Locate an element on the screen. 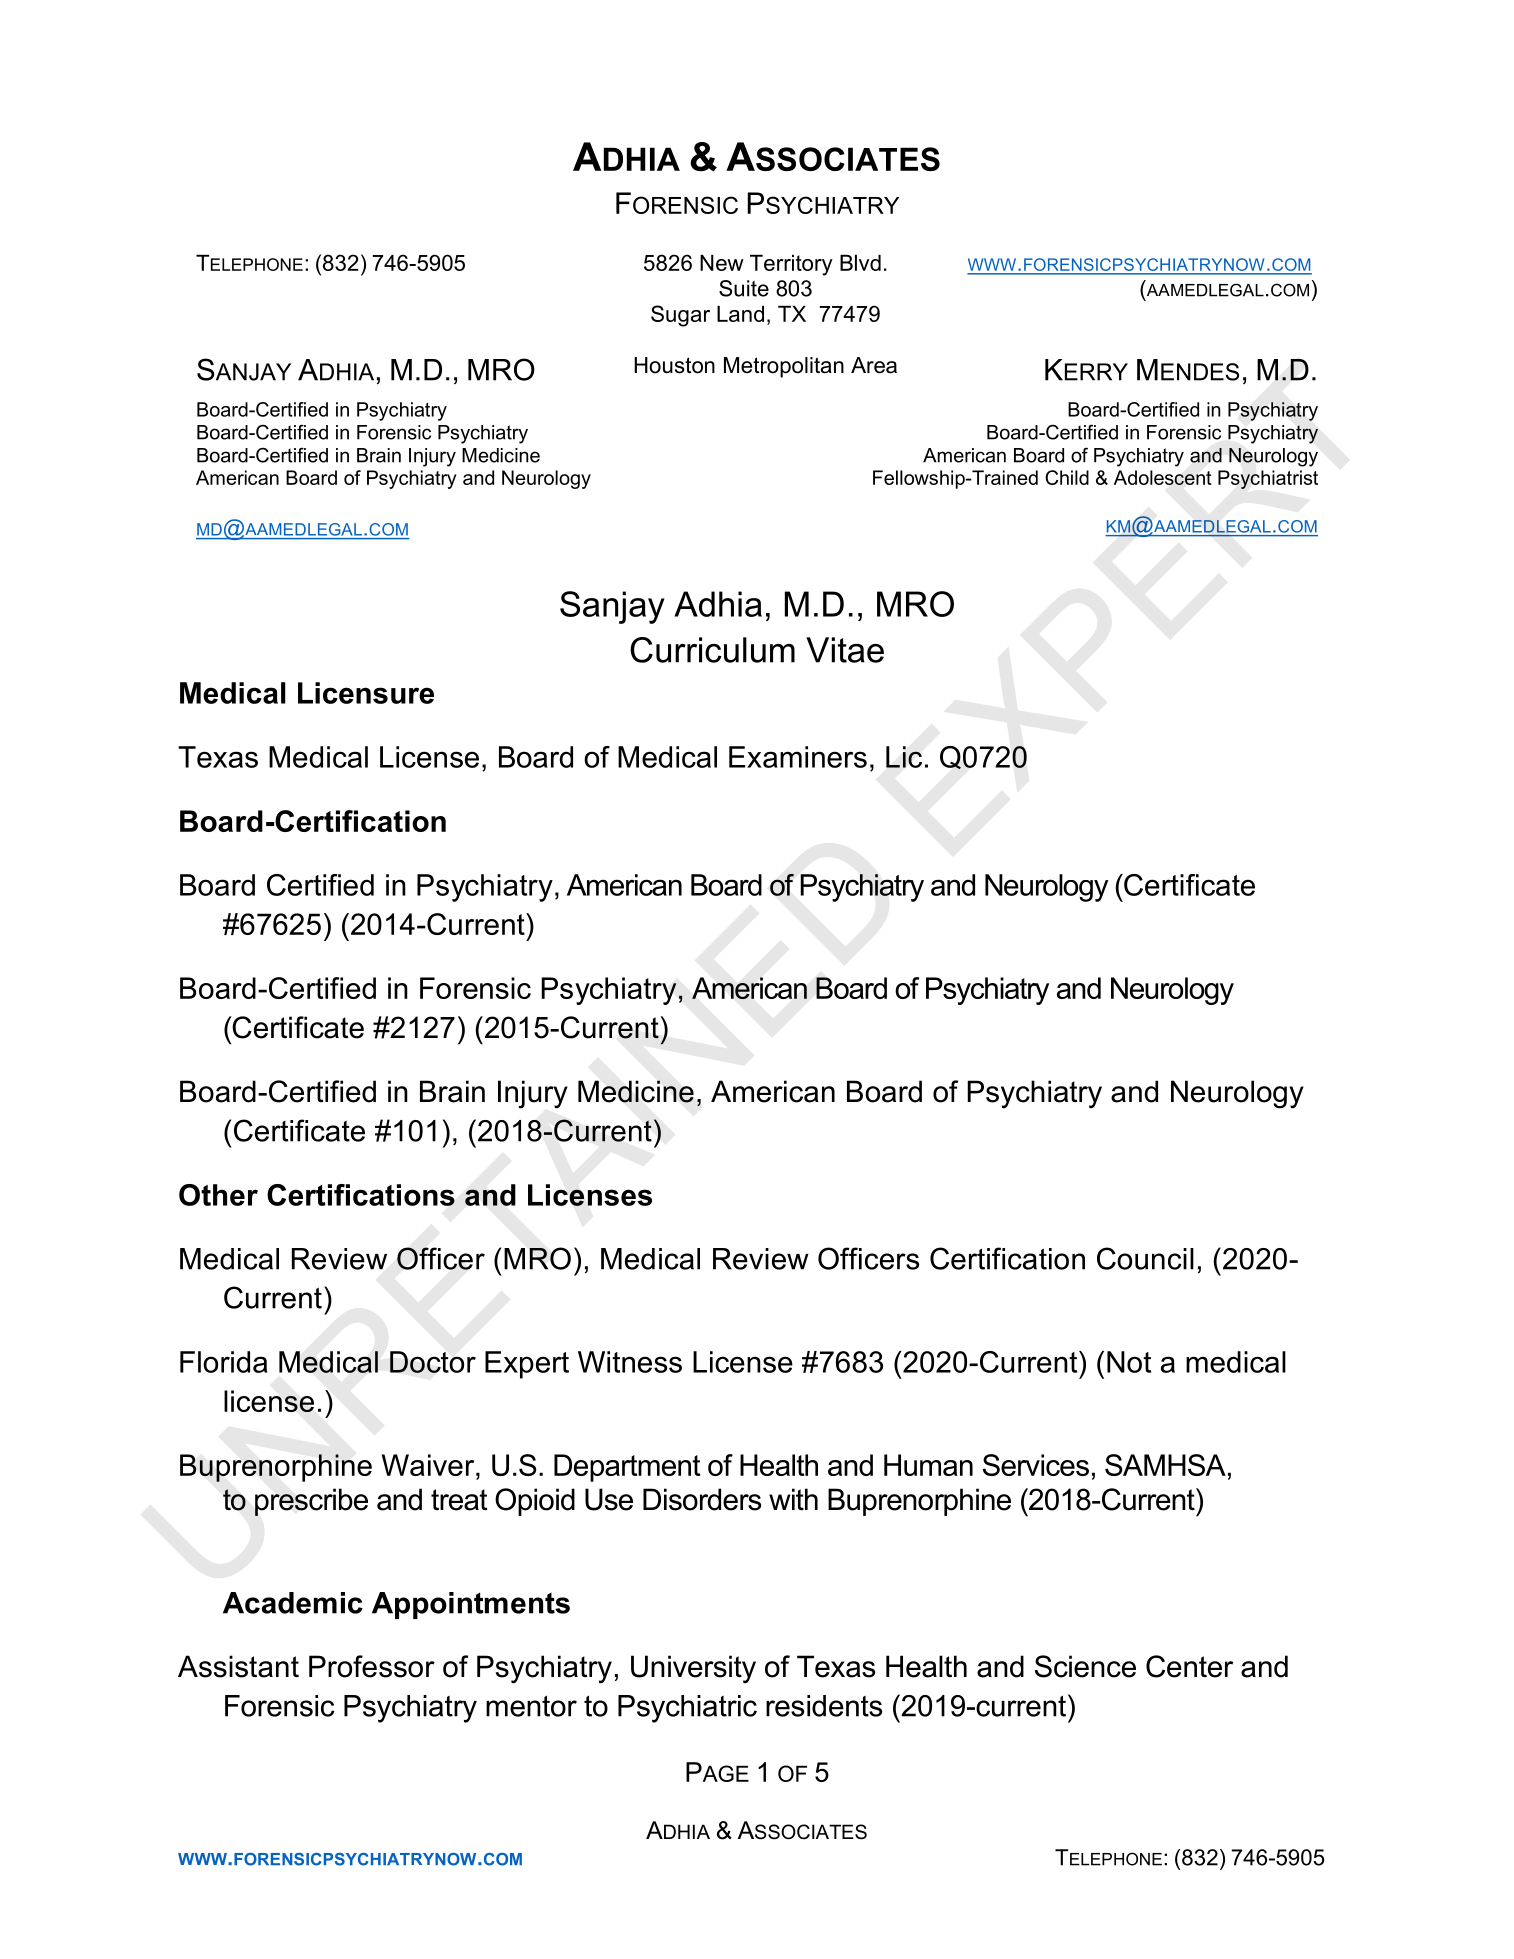  Sugar is located at coordinates (680, 316).
